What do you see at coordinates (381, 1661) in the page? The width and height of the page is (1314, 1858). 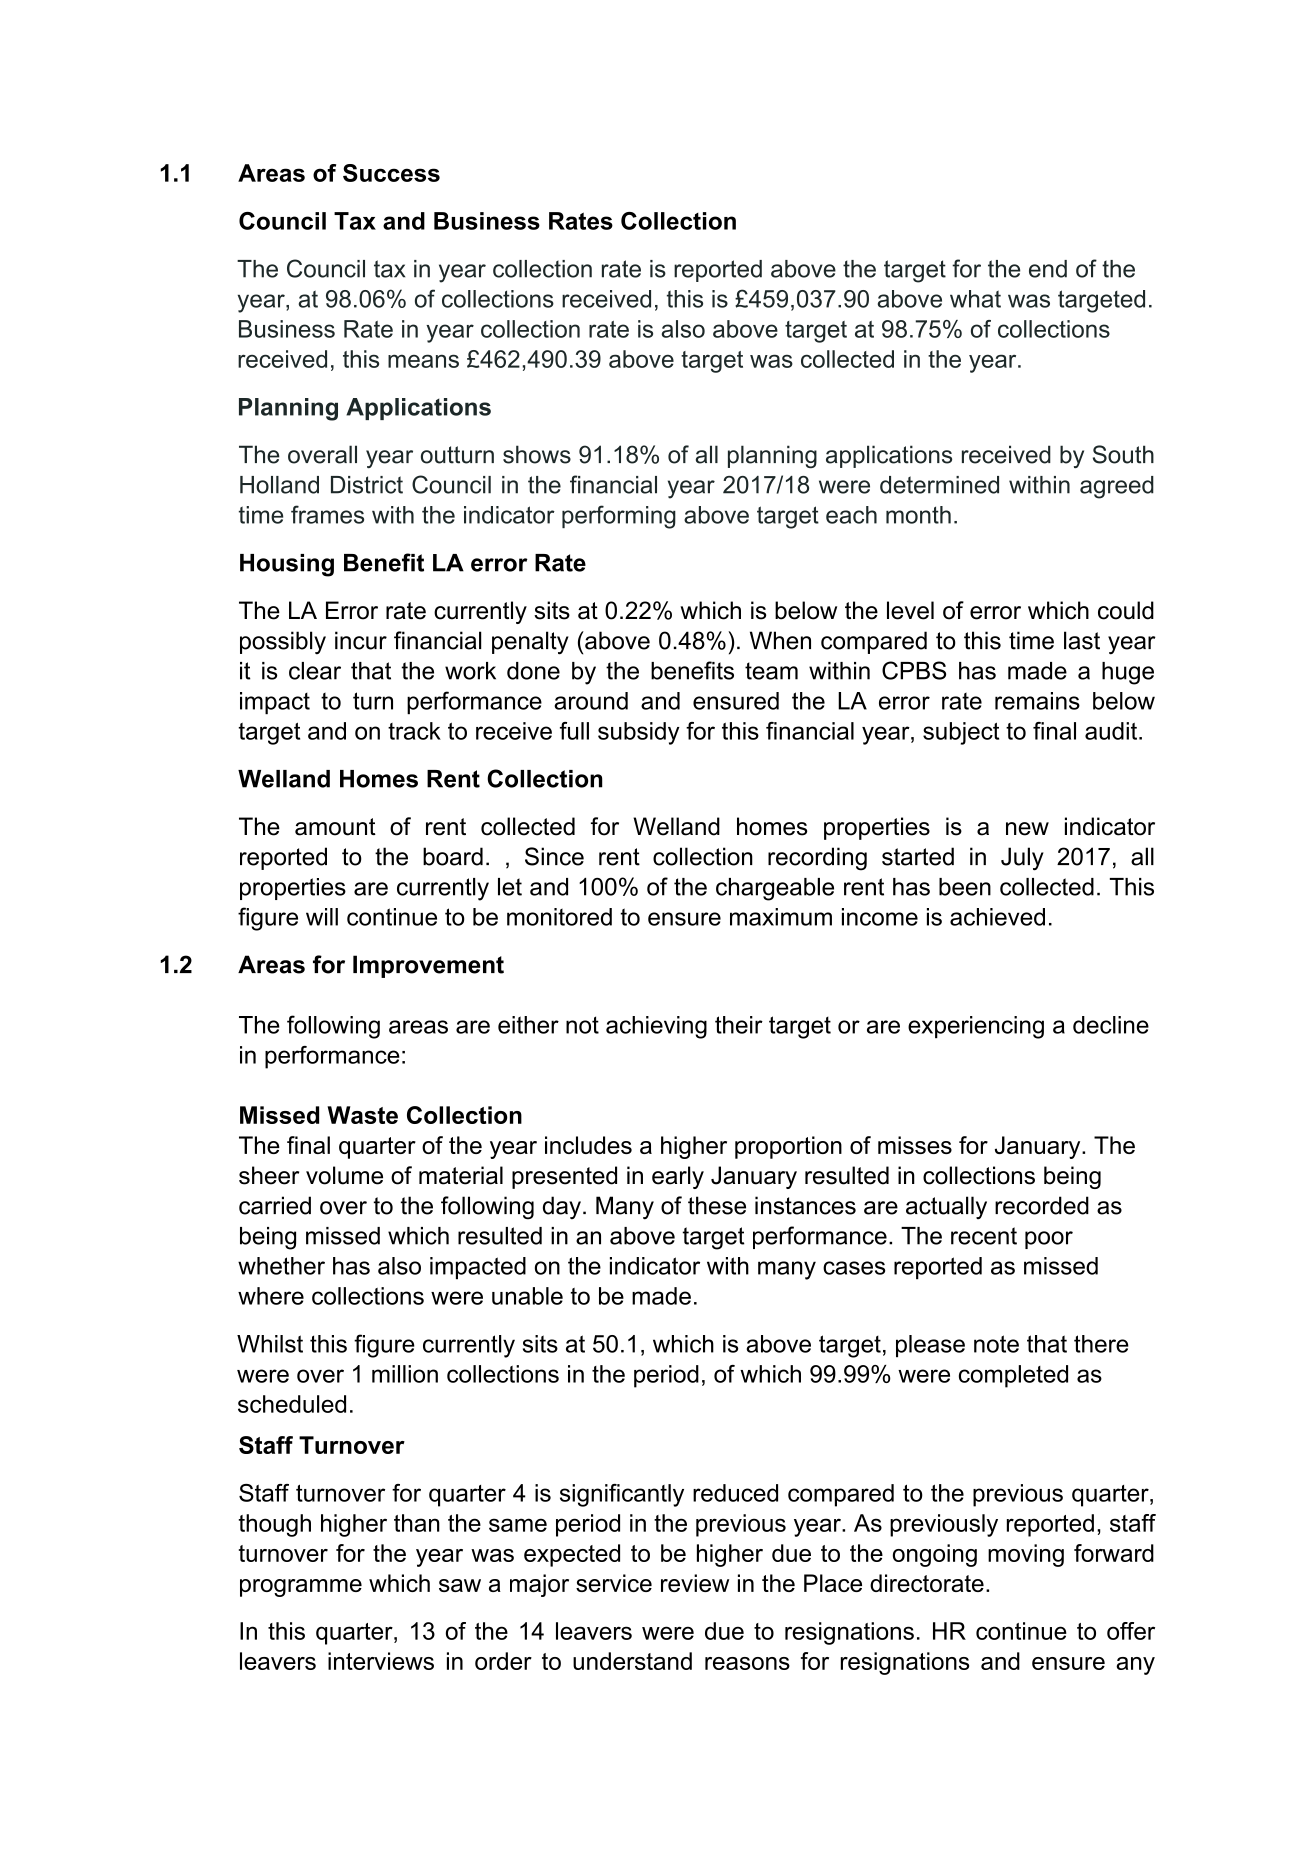 I see `interviews` at bounding box center [381, 1661].
